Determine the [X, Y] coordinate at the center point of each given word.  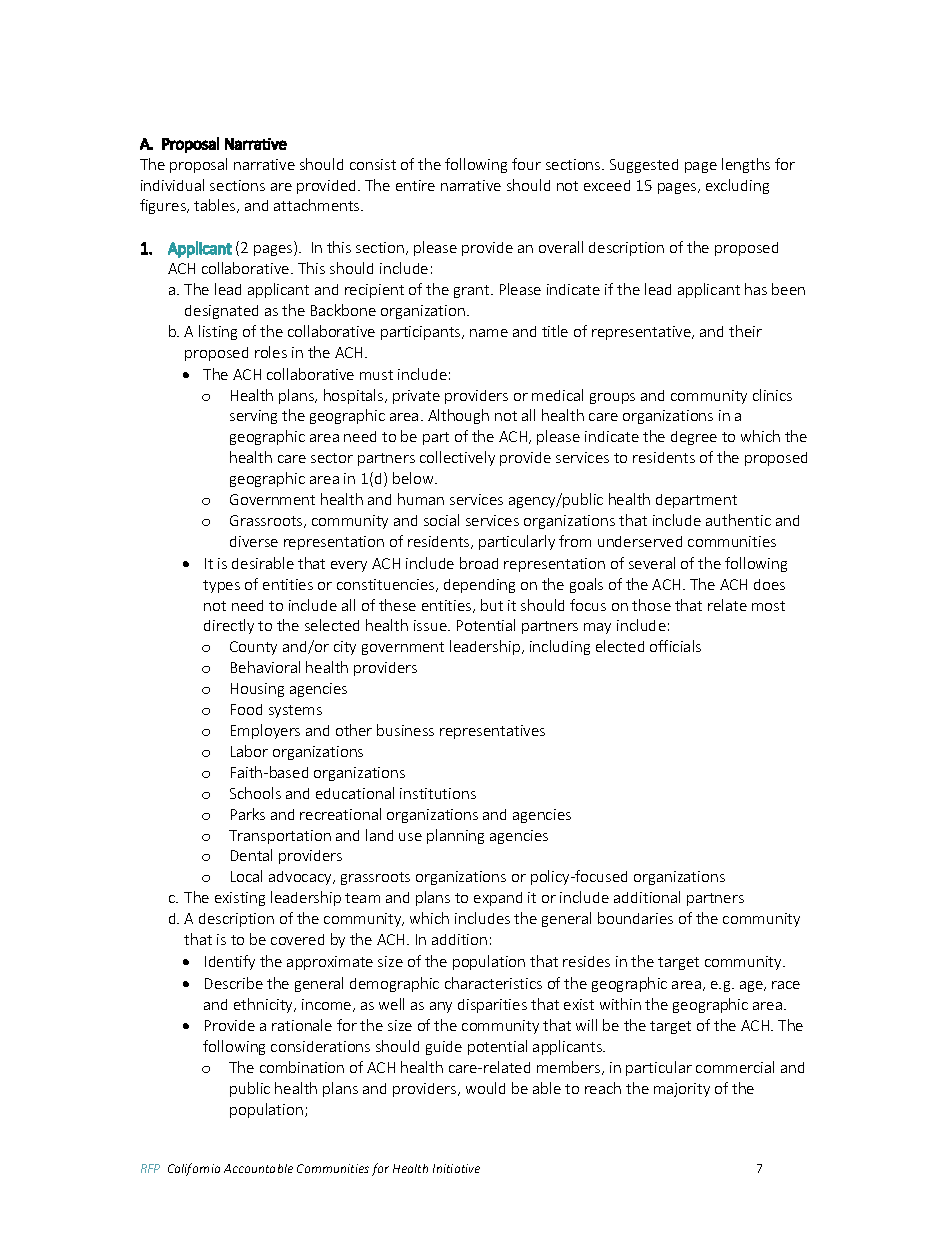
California [194, 1169]
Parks [248, 814]
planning [455, 836]
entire [415, 185]
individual [172, 185]
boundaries [635, 918]
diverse [254, 541]
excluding [737, 186]
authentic [738, 520]
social [441, 520]
